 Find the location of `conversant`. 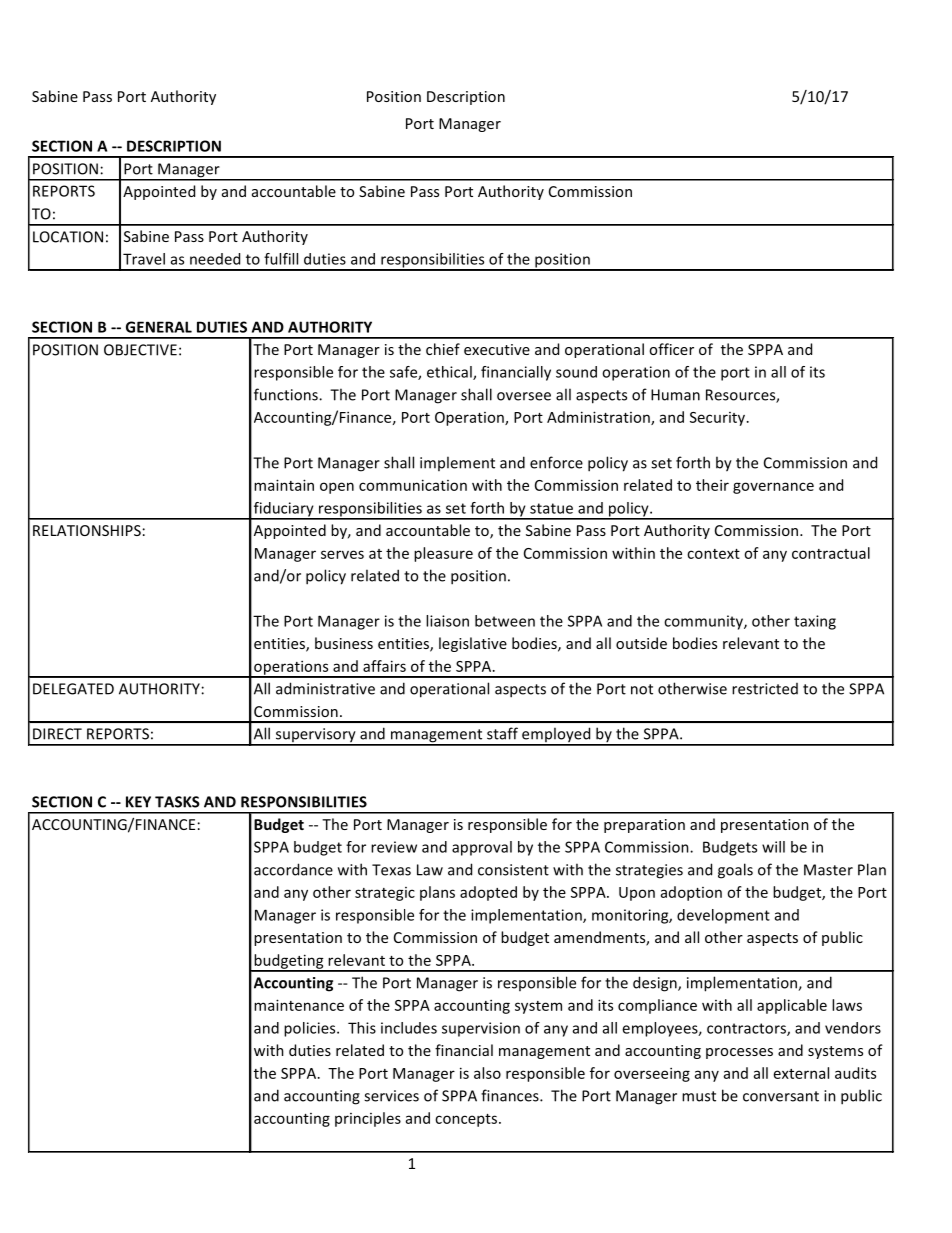

conversant is located at coordinates (781, 1096).
